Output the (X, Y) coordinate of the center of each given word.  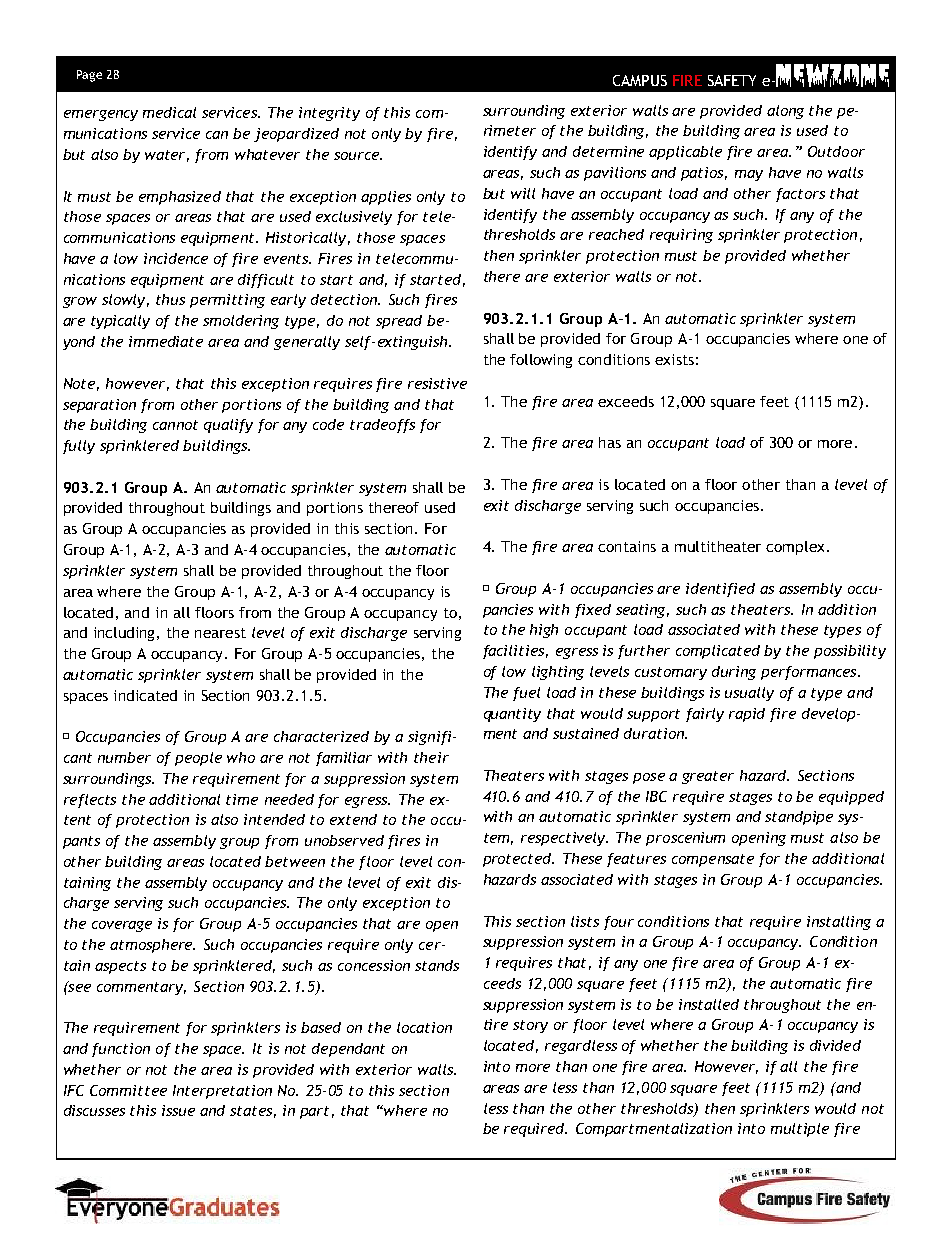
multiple (800, 1130)
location (424, 1027)
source (357, 156)
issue (178, 1110)
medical (169, 112)
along (785, 112)
